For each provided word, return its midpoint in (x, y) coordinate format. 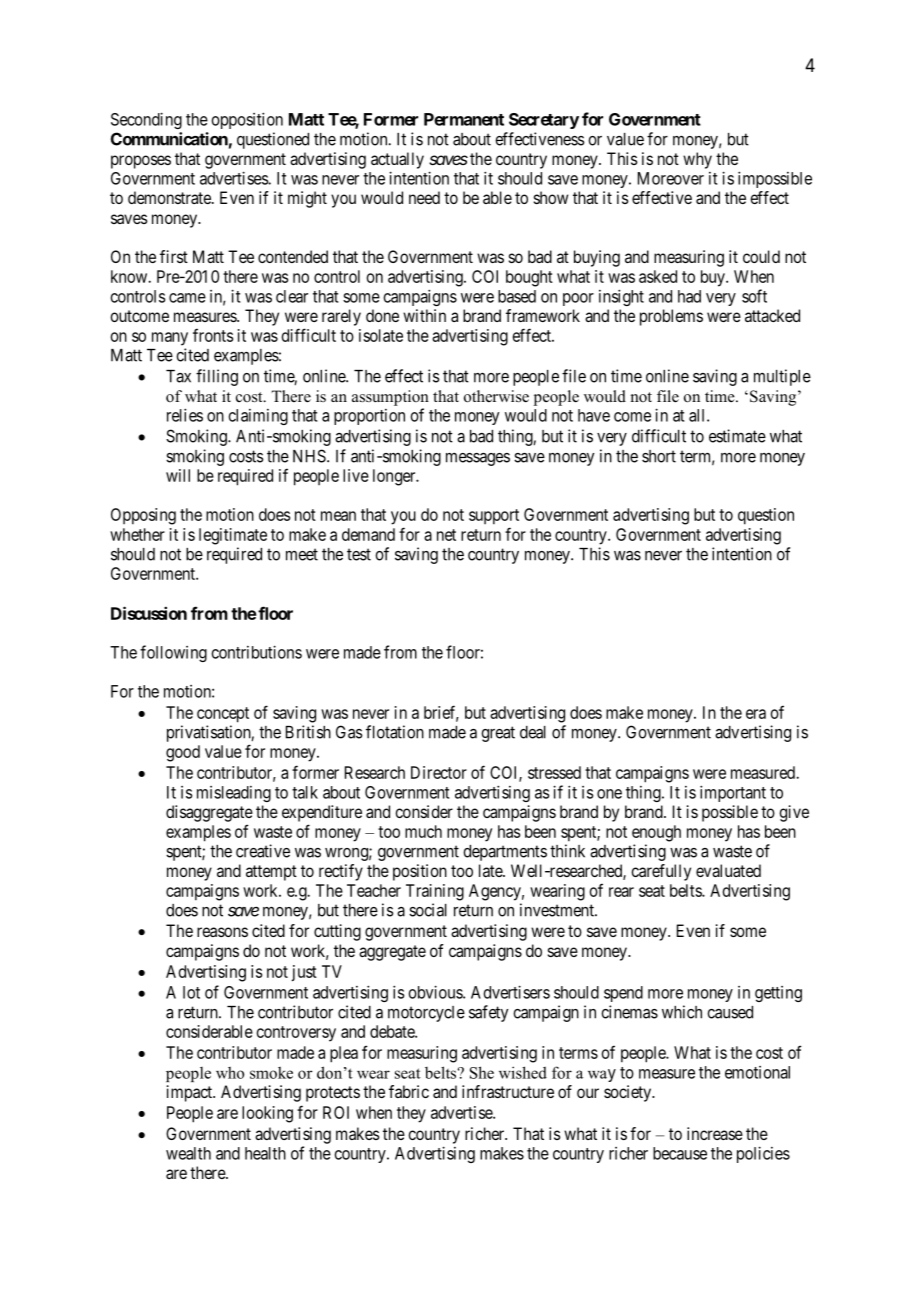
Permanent (464, 119)
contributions (257, 652)
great (498, 734)
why (697, 160)
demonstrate (170, 197)
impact (191, 1093)
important (733, 793)
